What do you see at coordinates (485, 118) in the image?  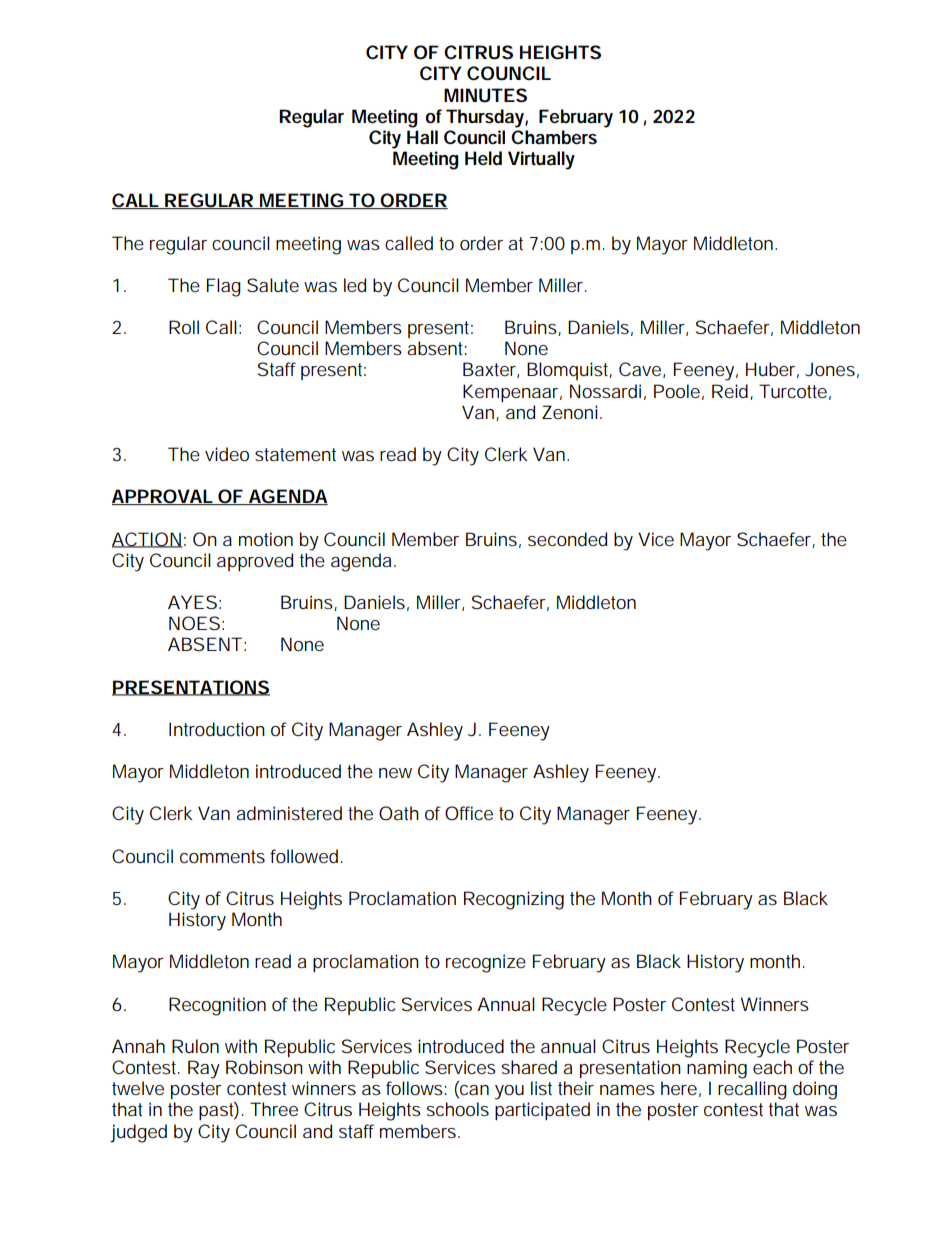 I see `Thursday` at bounding box center [485, 118].
